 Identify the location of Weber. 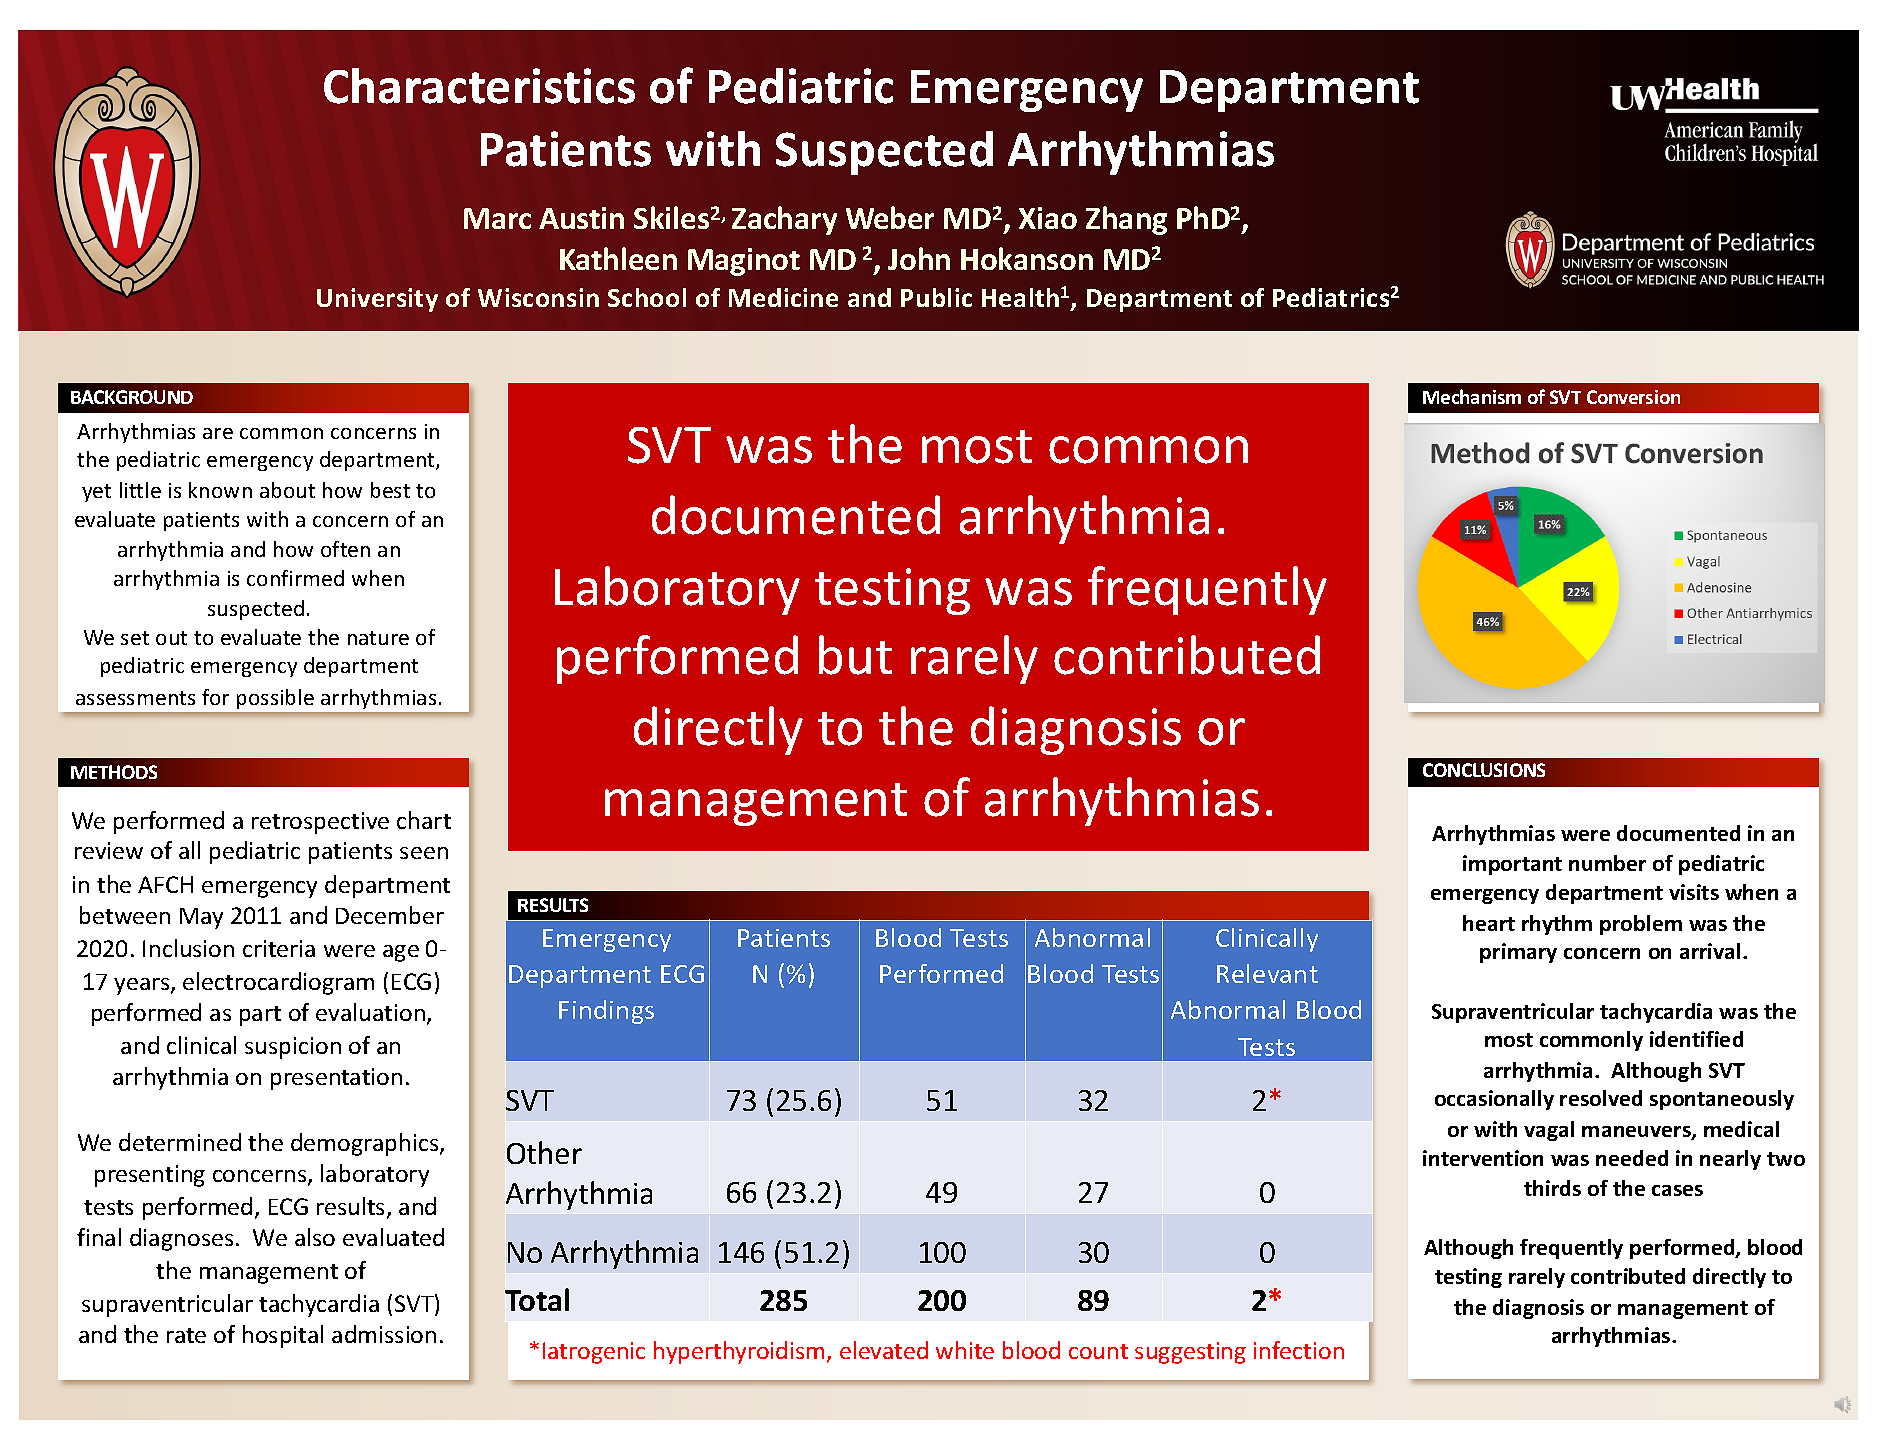
(890, 217).
